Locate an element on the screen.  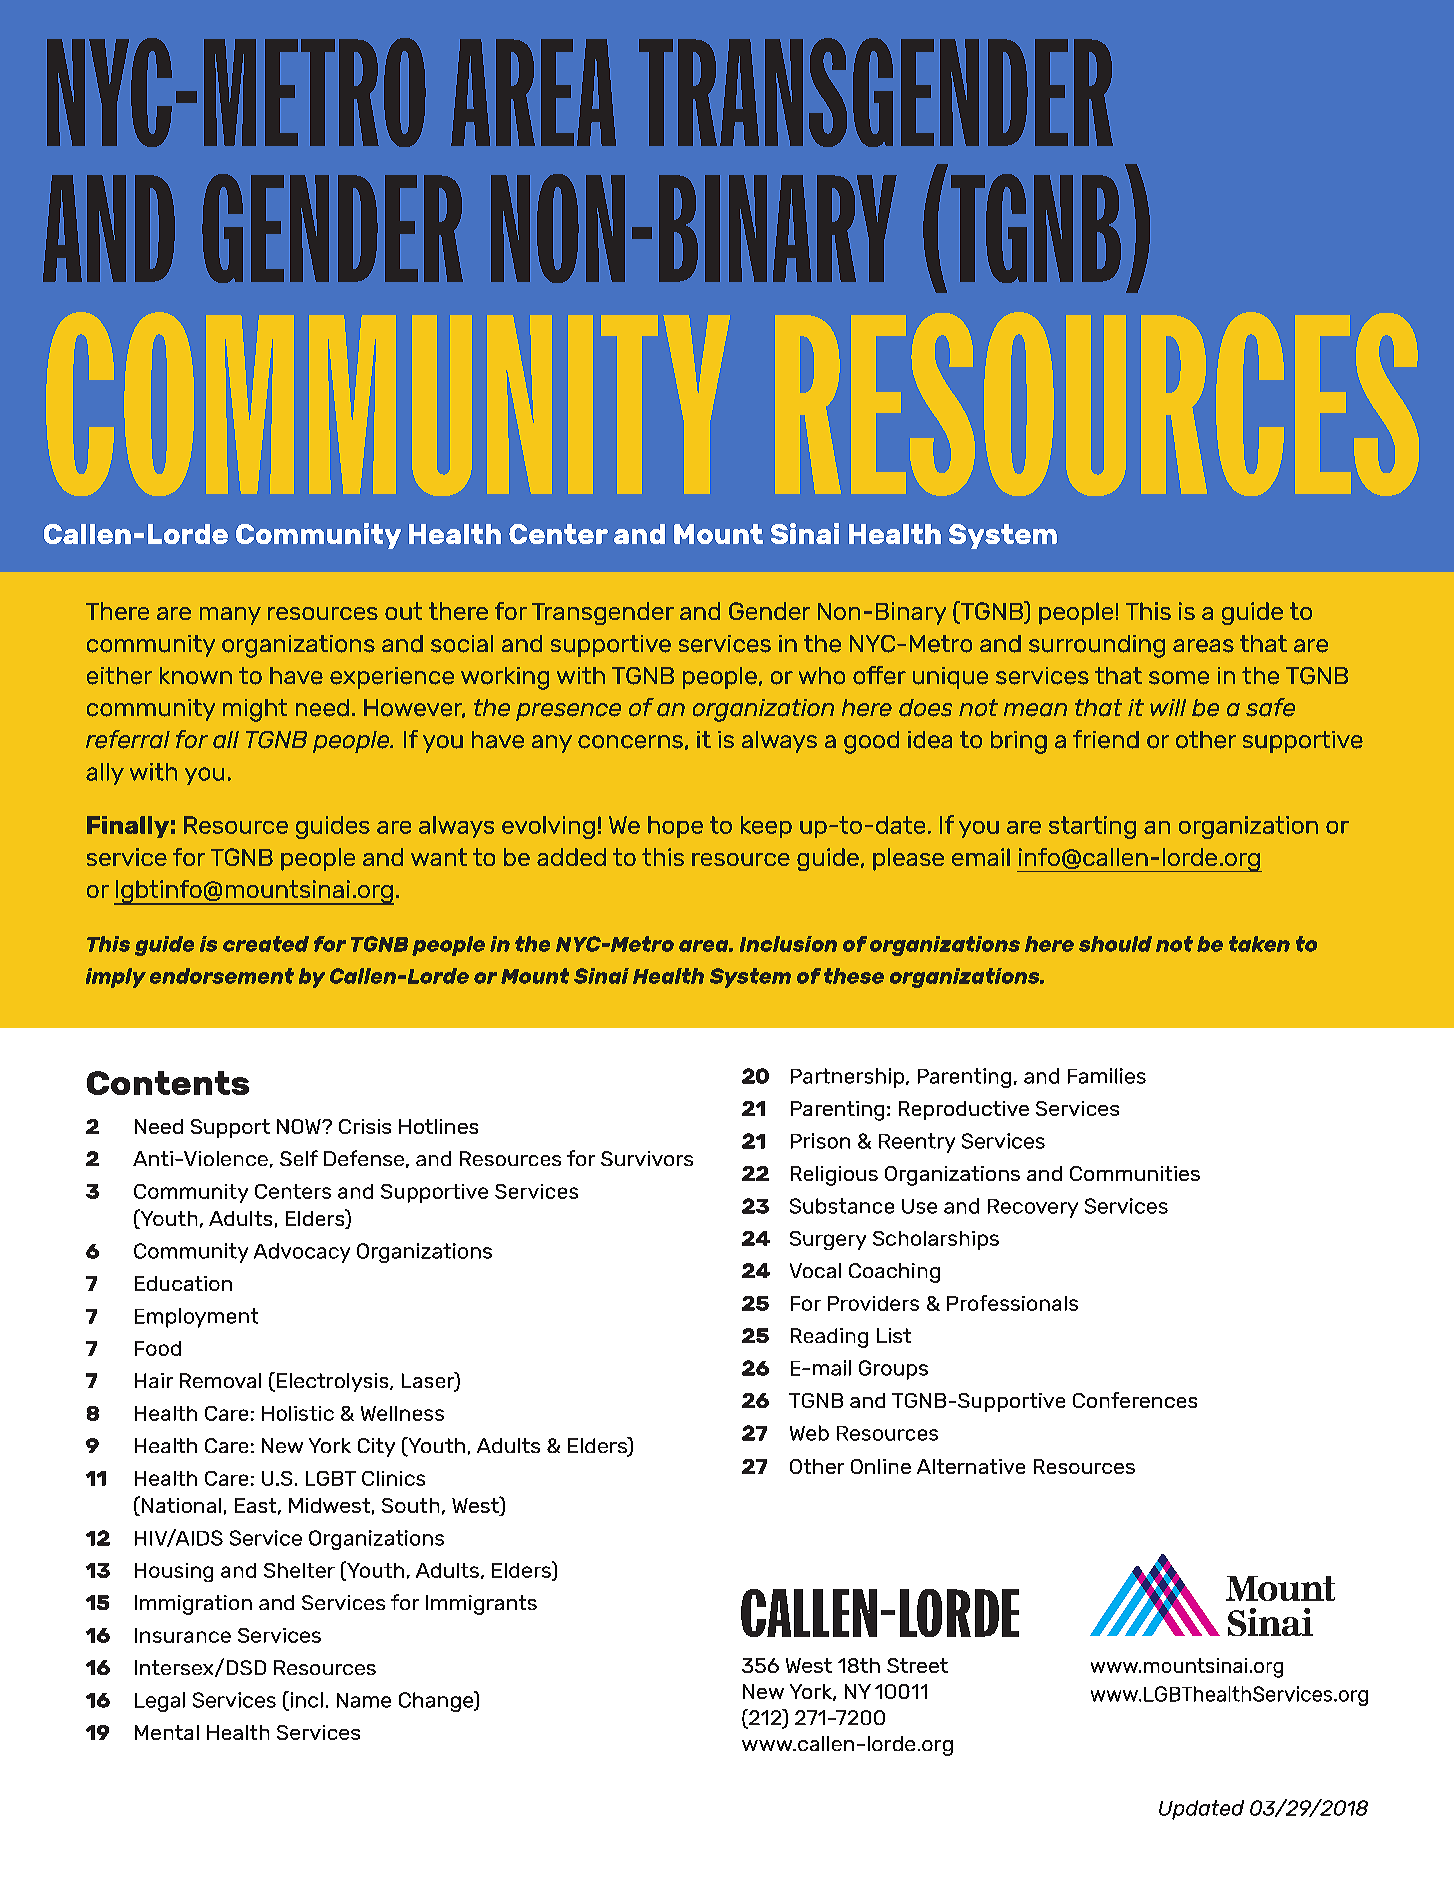
surrounding is located at coordinates (1097, 646).
